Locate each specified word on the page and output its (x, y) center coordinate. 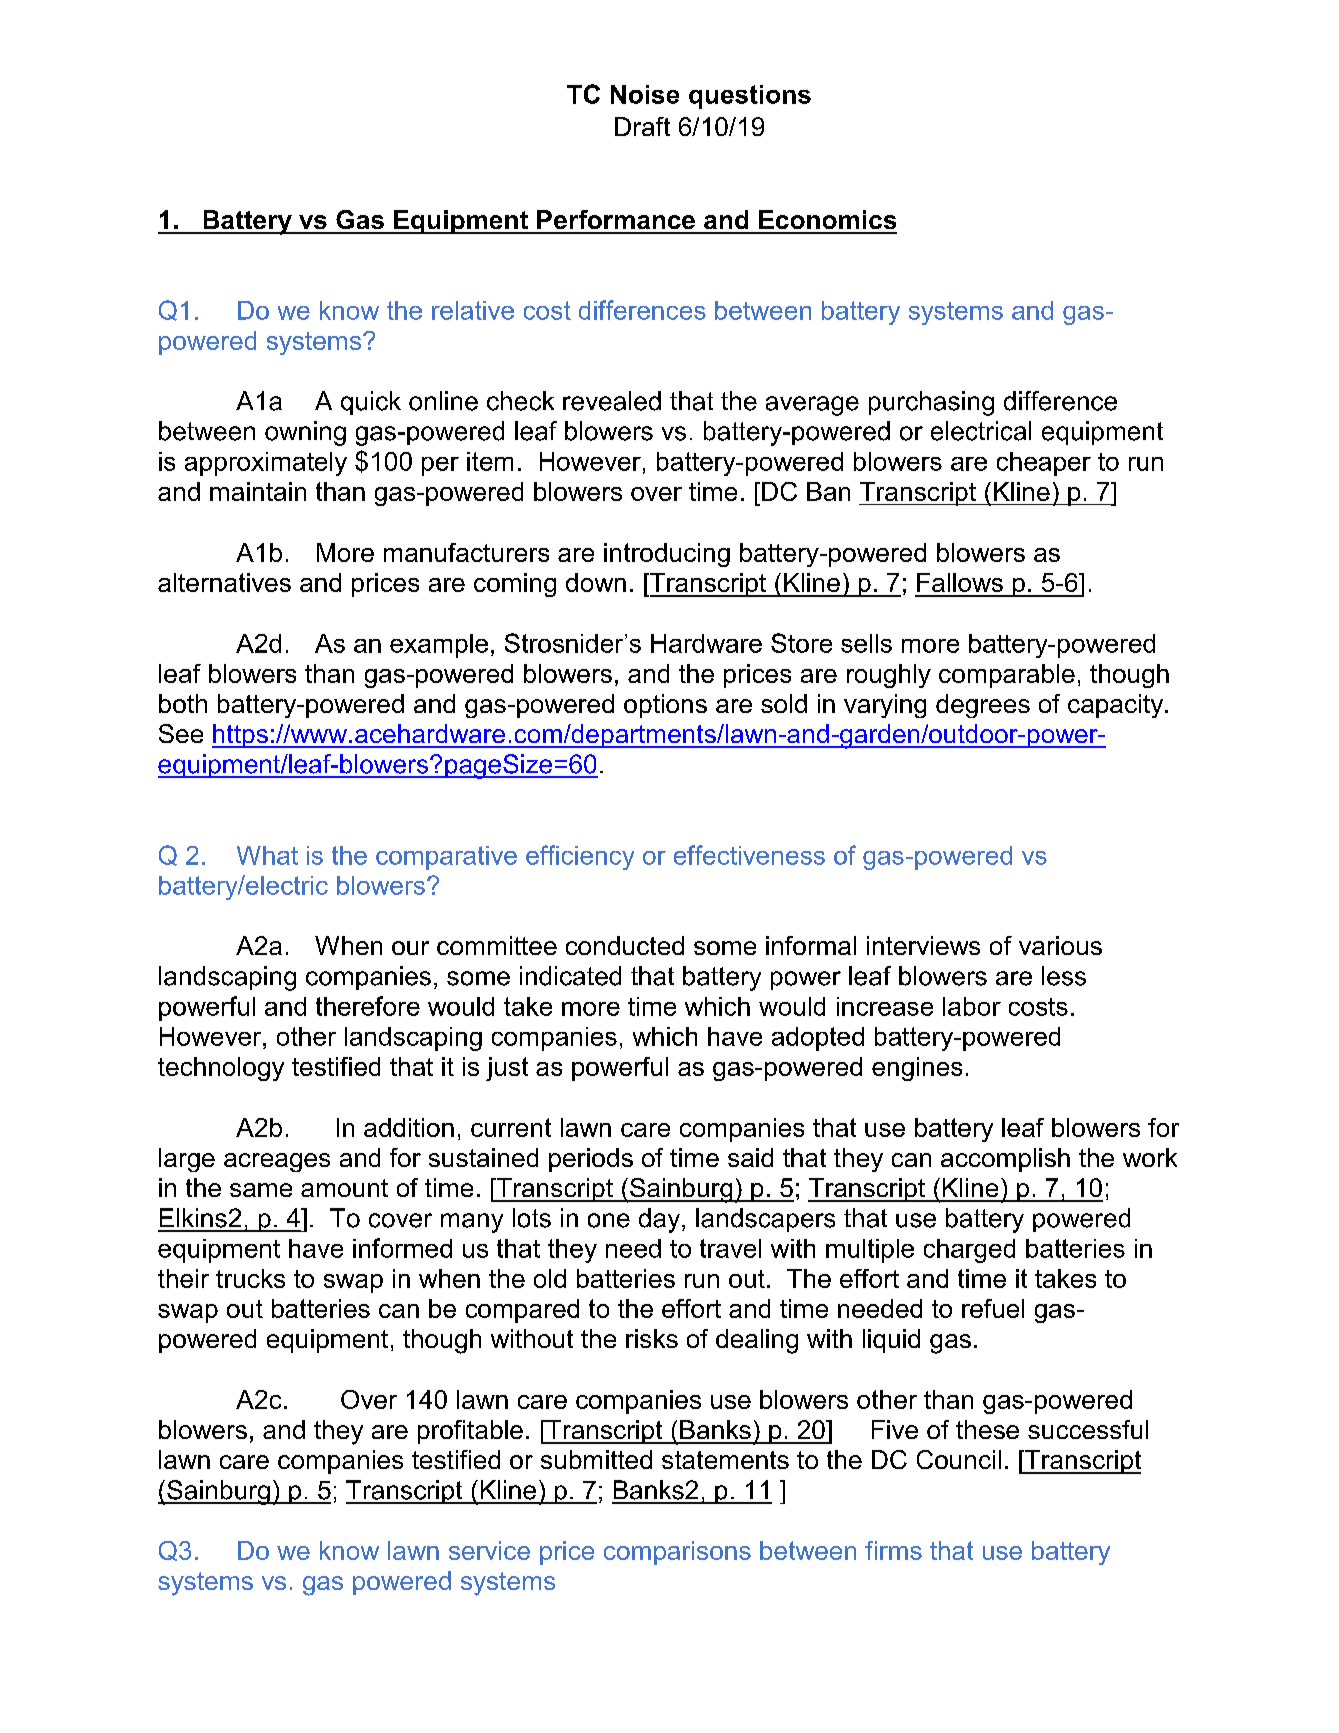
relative (473, 310)
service (489, 1550)
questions (750, 97)
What (267, 855)
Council (959, 1459)
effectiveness (749, 855)
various (1060, 945)
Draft (642, 126)
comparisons (677, 1553)
